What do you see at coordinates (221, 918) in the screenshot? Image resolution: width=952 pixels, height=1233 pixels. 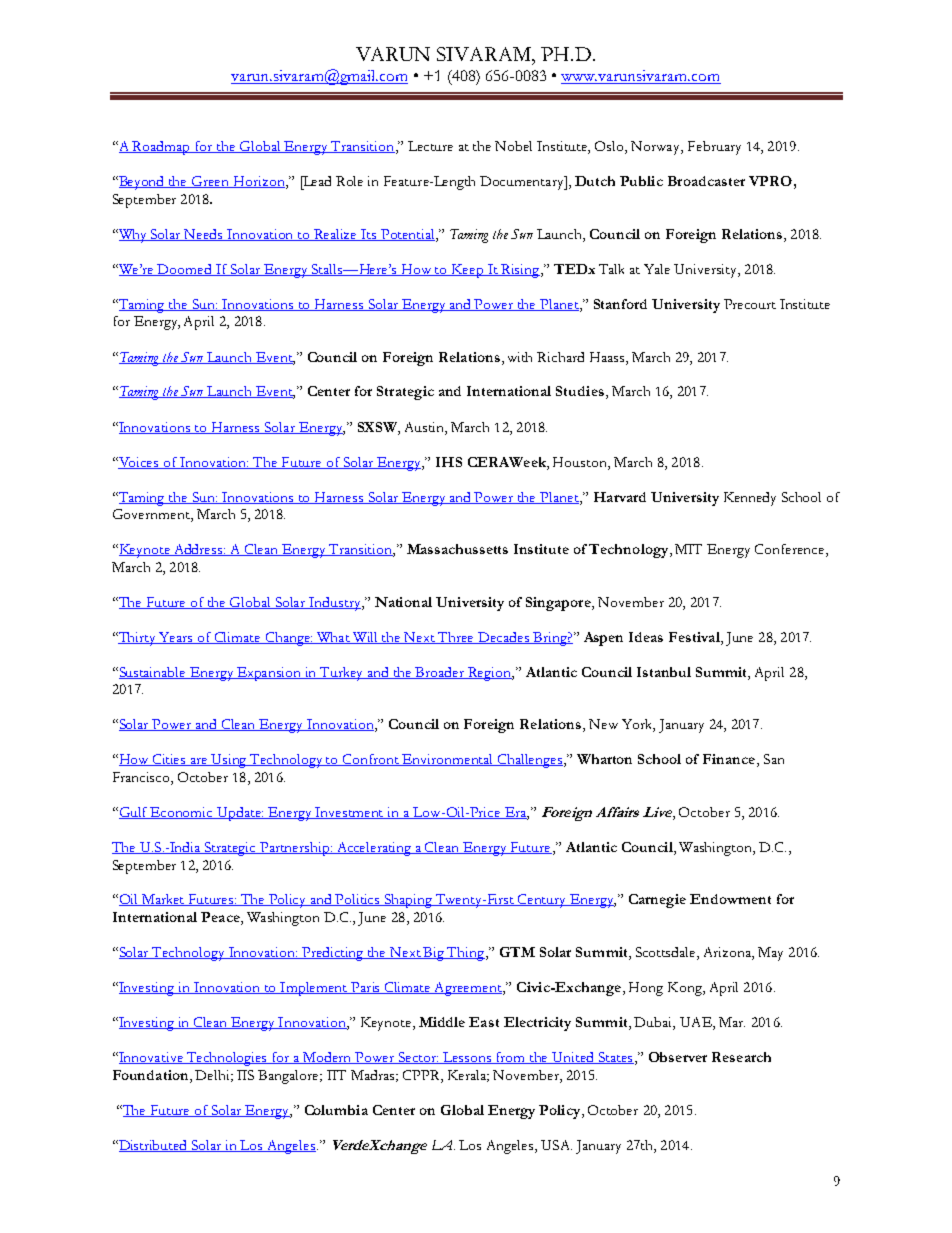 I see `Peace` at bounding box center [221, 918].
